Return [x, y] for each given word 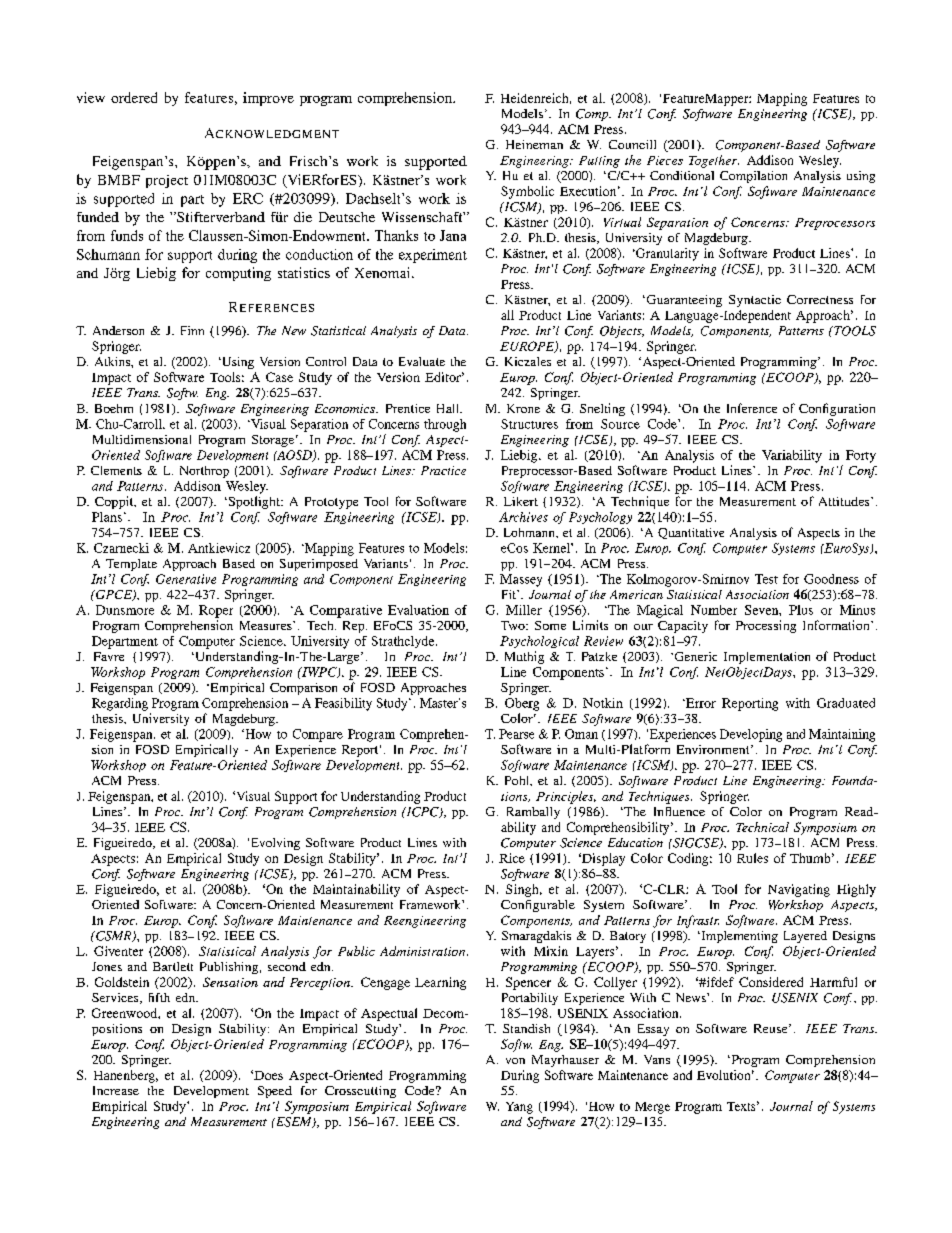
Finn [192, 330]
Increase [116, 1090]
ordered [134, 97]
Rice [512, 858]
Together [714, 161]
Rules [752, 858]
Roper [216, 611]
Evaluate [422, 361]
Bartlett [173, 966]
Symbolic [527, 192]
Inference [752, 408]
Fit [510, 594]
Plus [801, 610]
